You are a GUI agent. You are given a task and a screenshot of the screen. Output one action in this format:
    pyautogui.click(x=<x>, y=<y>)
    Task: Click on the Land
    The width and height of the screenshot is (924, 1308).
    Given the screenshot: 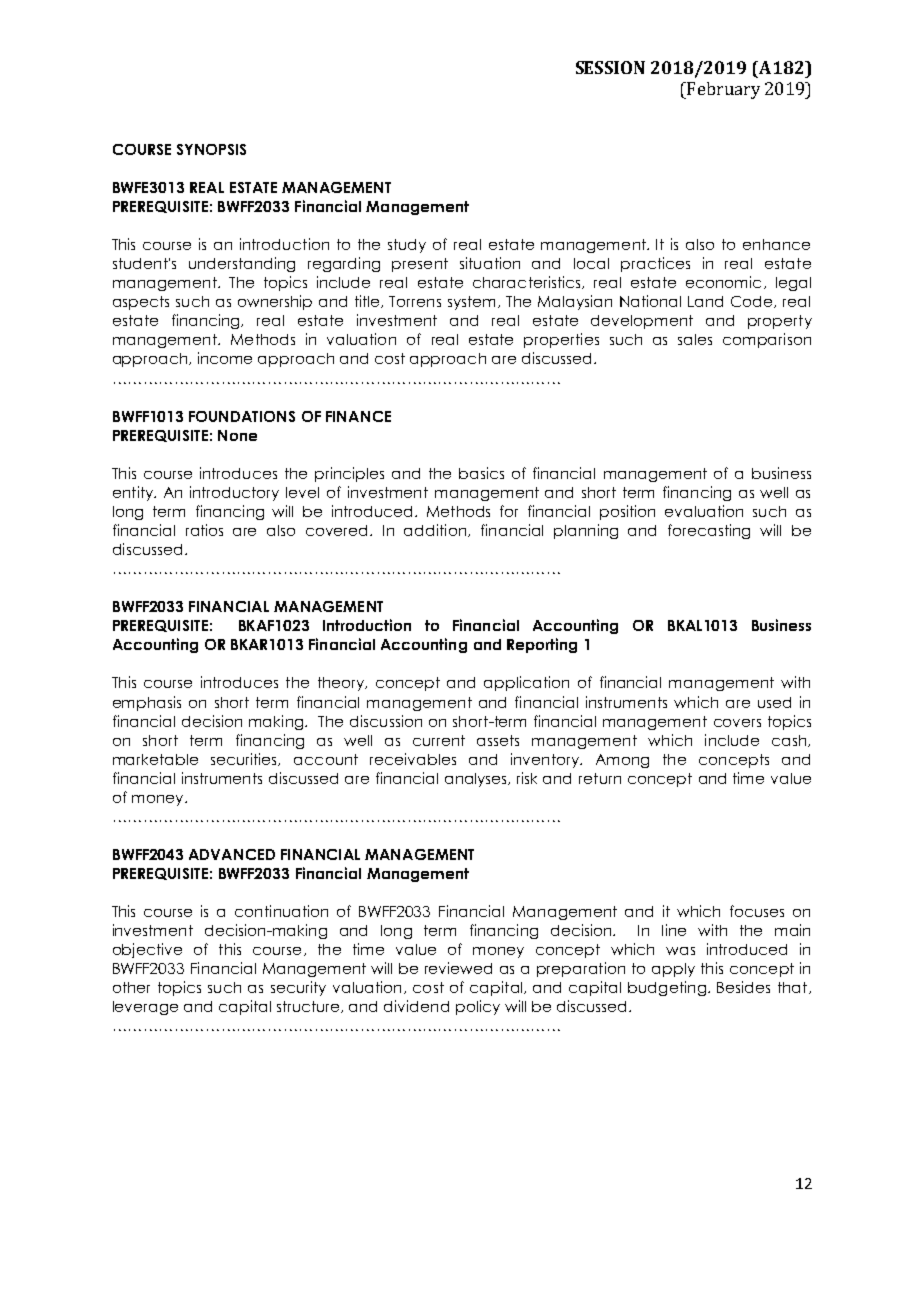 What is the action you would take?
    pyautogui.click(x=705, y=301)
